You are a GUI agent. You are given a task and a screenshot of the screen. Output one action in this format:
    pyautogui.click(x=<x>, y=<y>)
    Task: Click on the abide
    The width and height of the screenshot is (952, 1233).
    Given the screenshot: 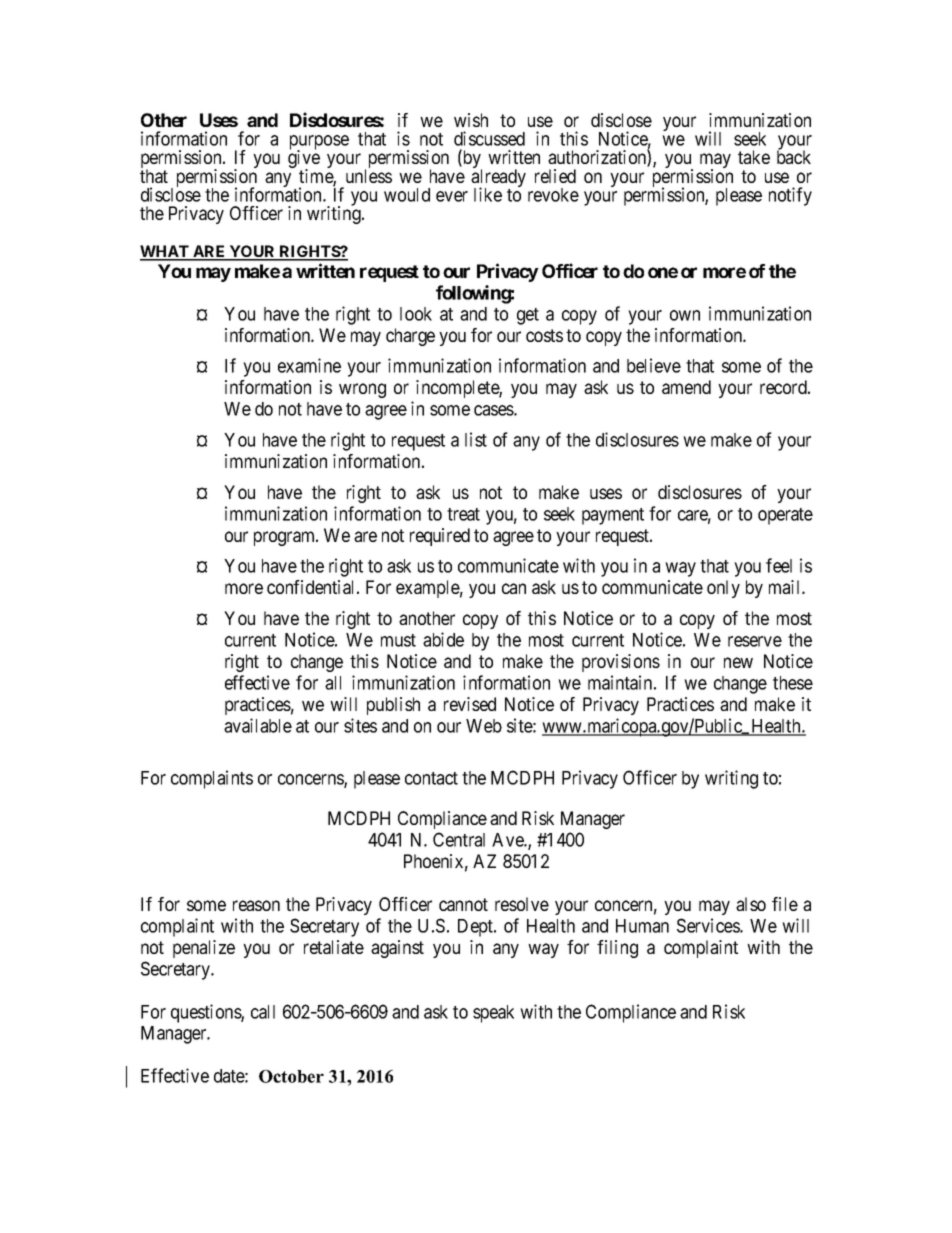 What is the action you would take?
    pyautogui.click(x=443, y=639)
